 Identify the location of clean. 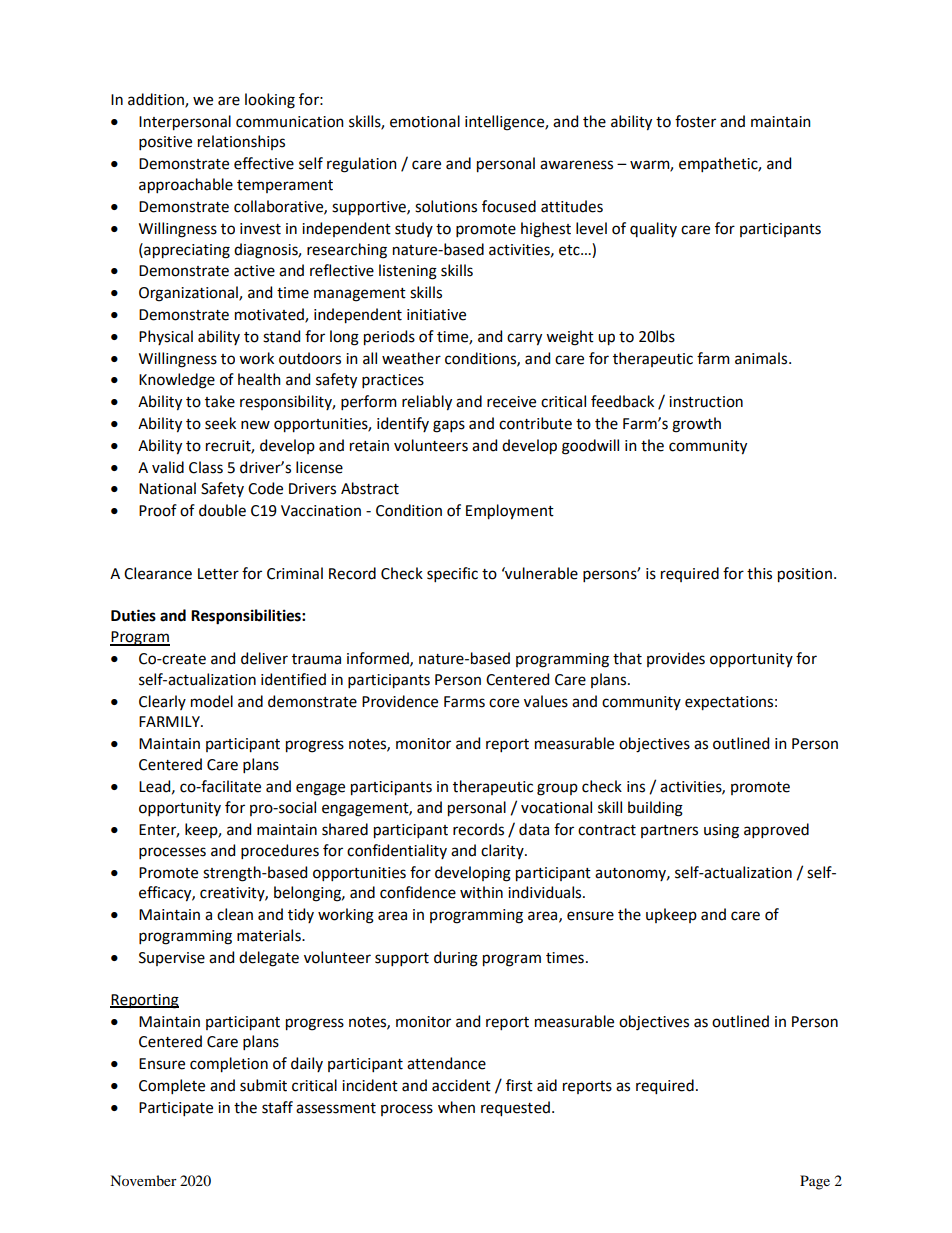
(235, 914).
